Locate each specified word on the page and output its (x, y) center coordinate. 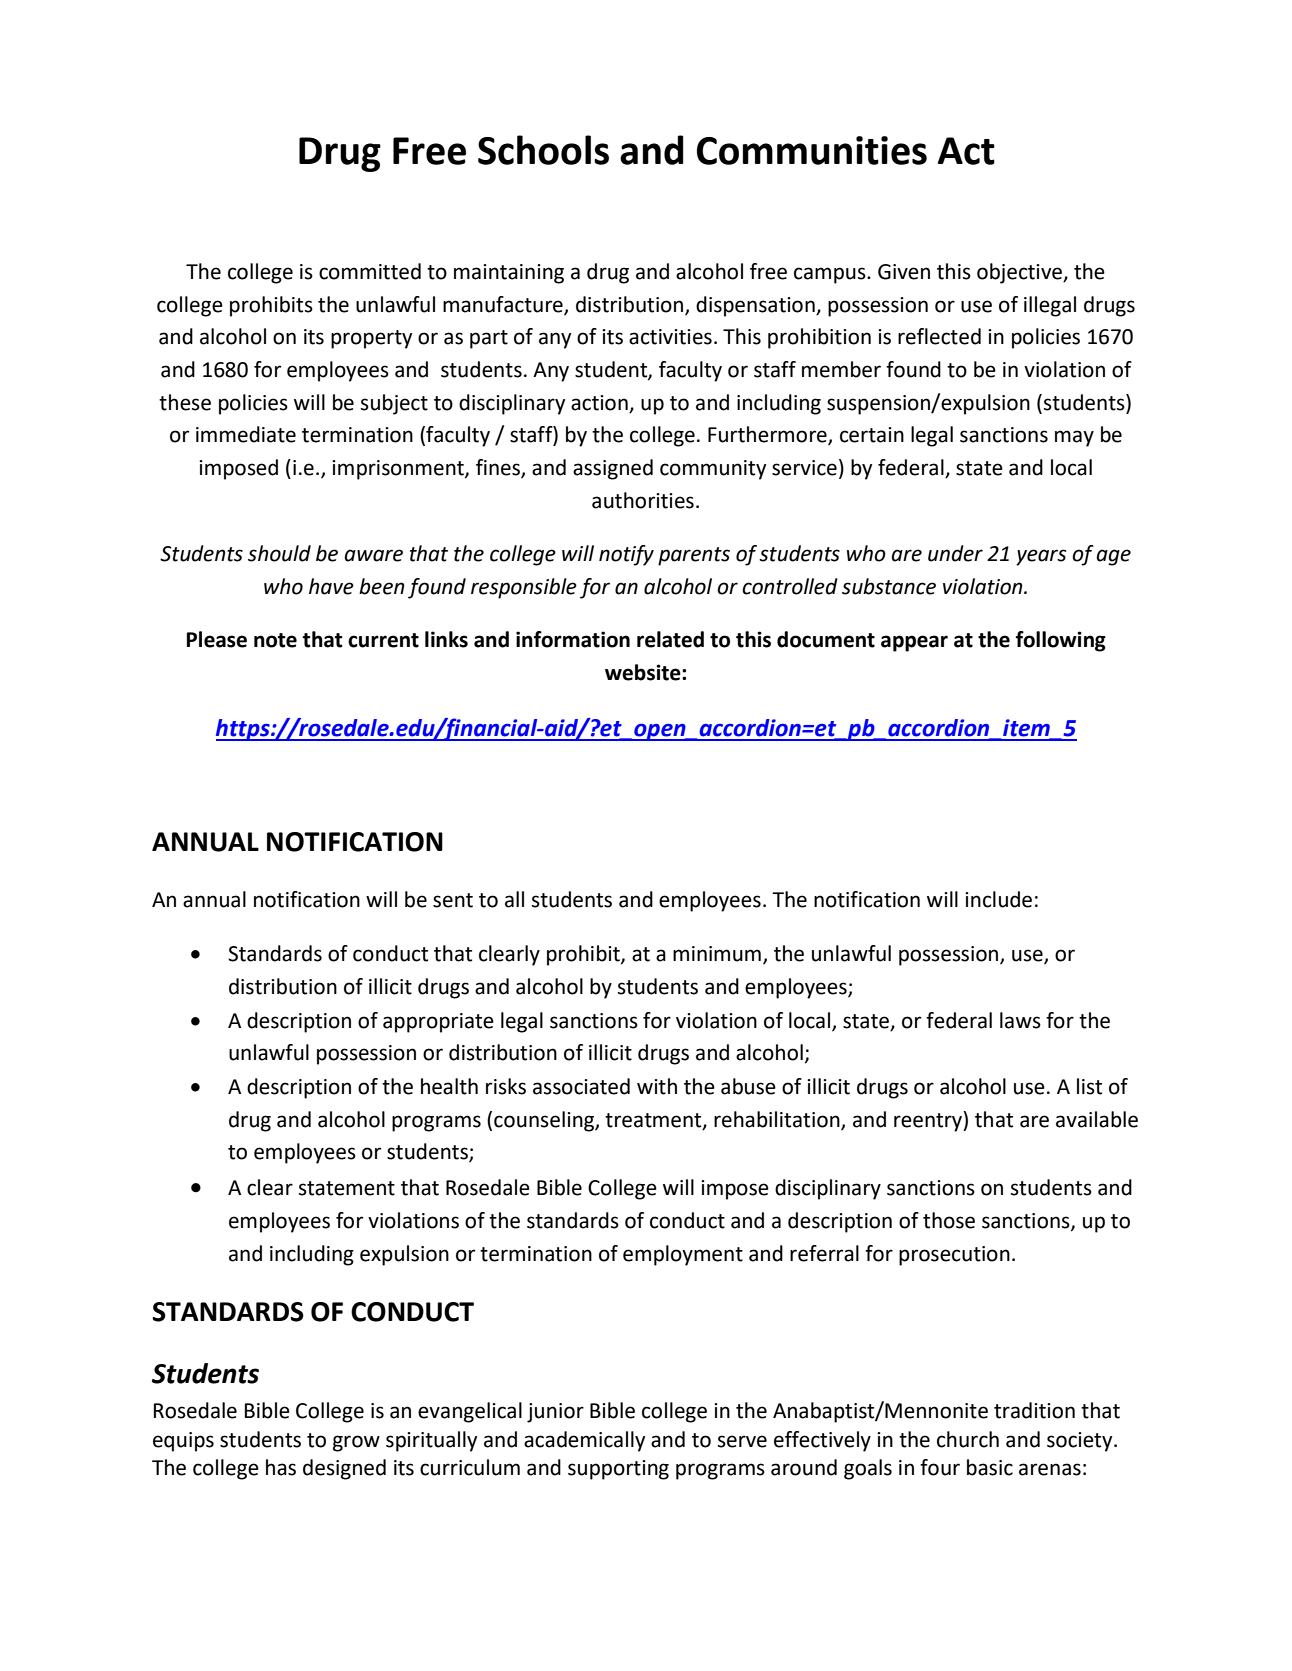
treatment (654, 1121)
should (279, 553)
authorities (643, 500)
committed (370, 271)
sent (453, 900)
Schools (543, 150)
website (644, 672)
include (998, 899)
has (281, 1467)
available (1097, 1119)
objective (1020, 273)
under (955, 553)
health (449, 1086)
